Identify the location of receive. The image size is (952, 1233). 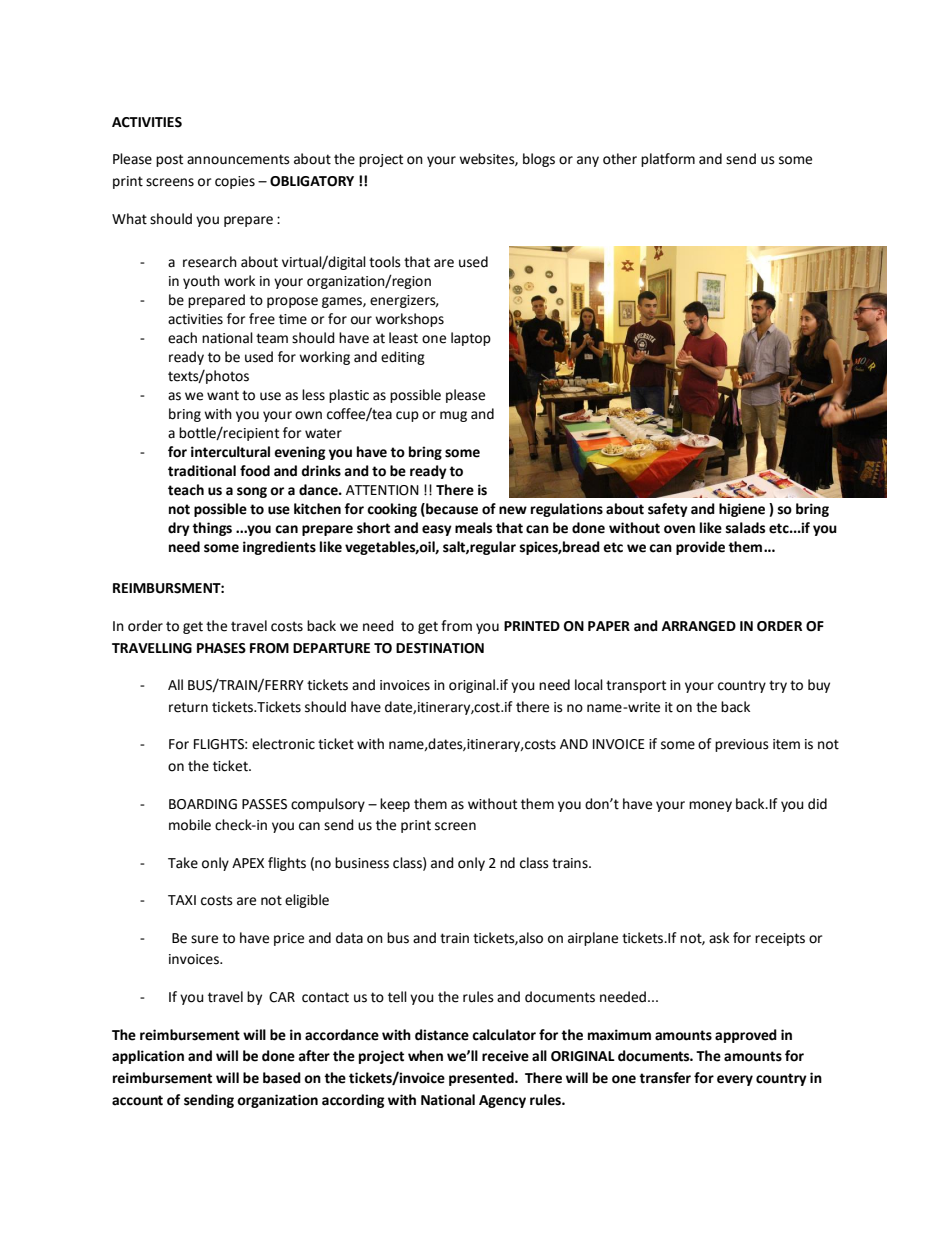
(505, 1056).
